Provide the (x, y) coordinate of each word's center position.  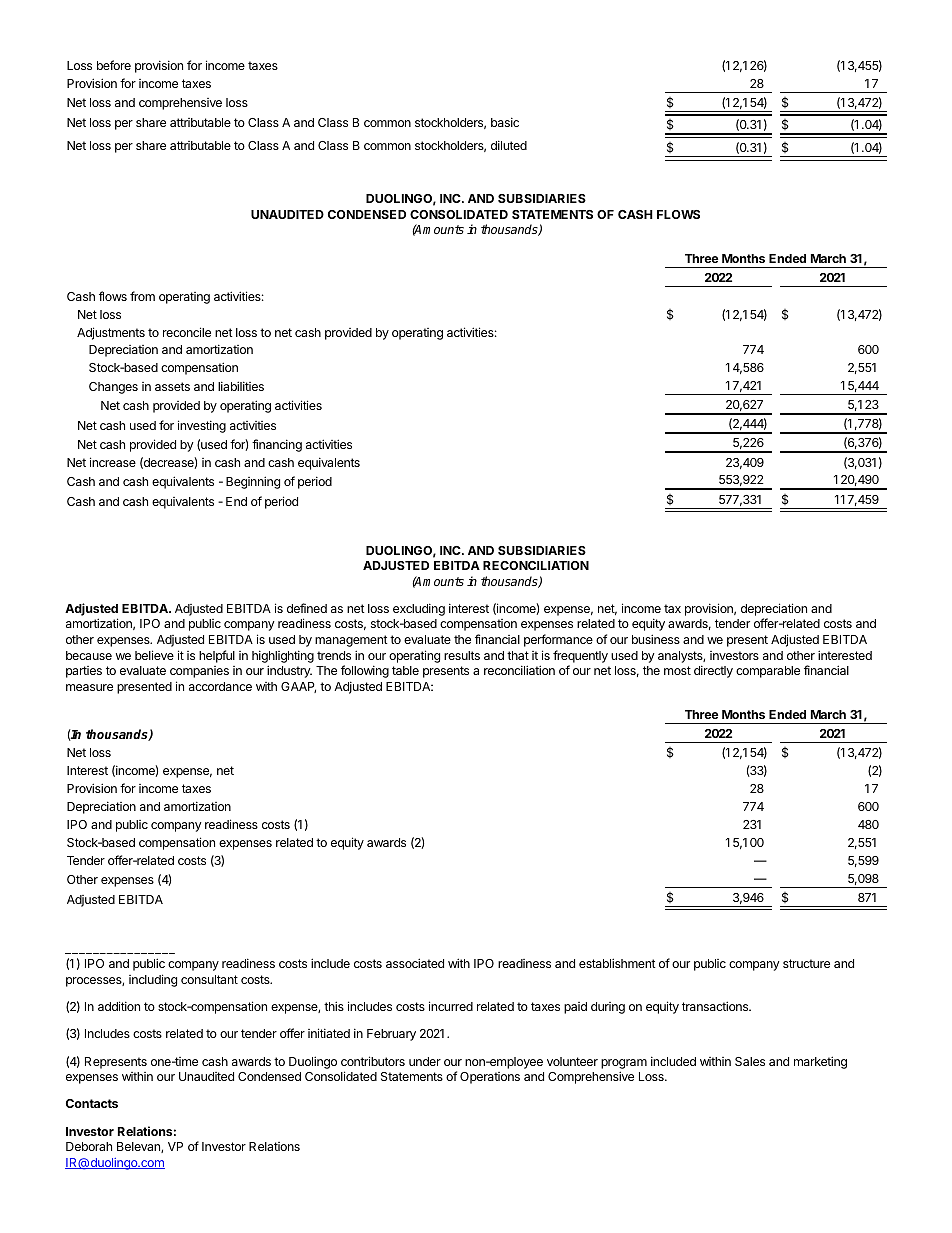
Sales (750, 1061)
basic (505, 122)
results (462, 655)
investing (202, 426)
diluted (509, 145)
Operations (490, 1078)
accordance (220, 686)
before (114, 65)
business (656, 639)
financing (277, 445)
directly (713, 671)
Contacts (92, 1103)
